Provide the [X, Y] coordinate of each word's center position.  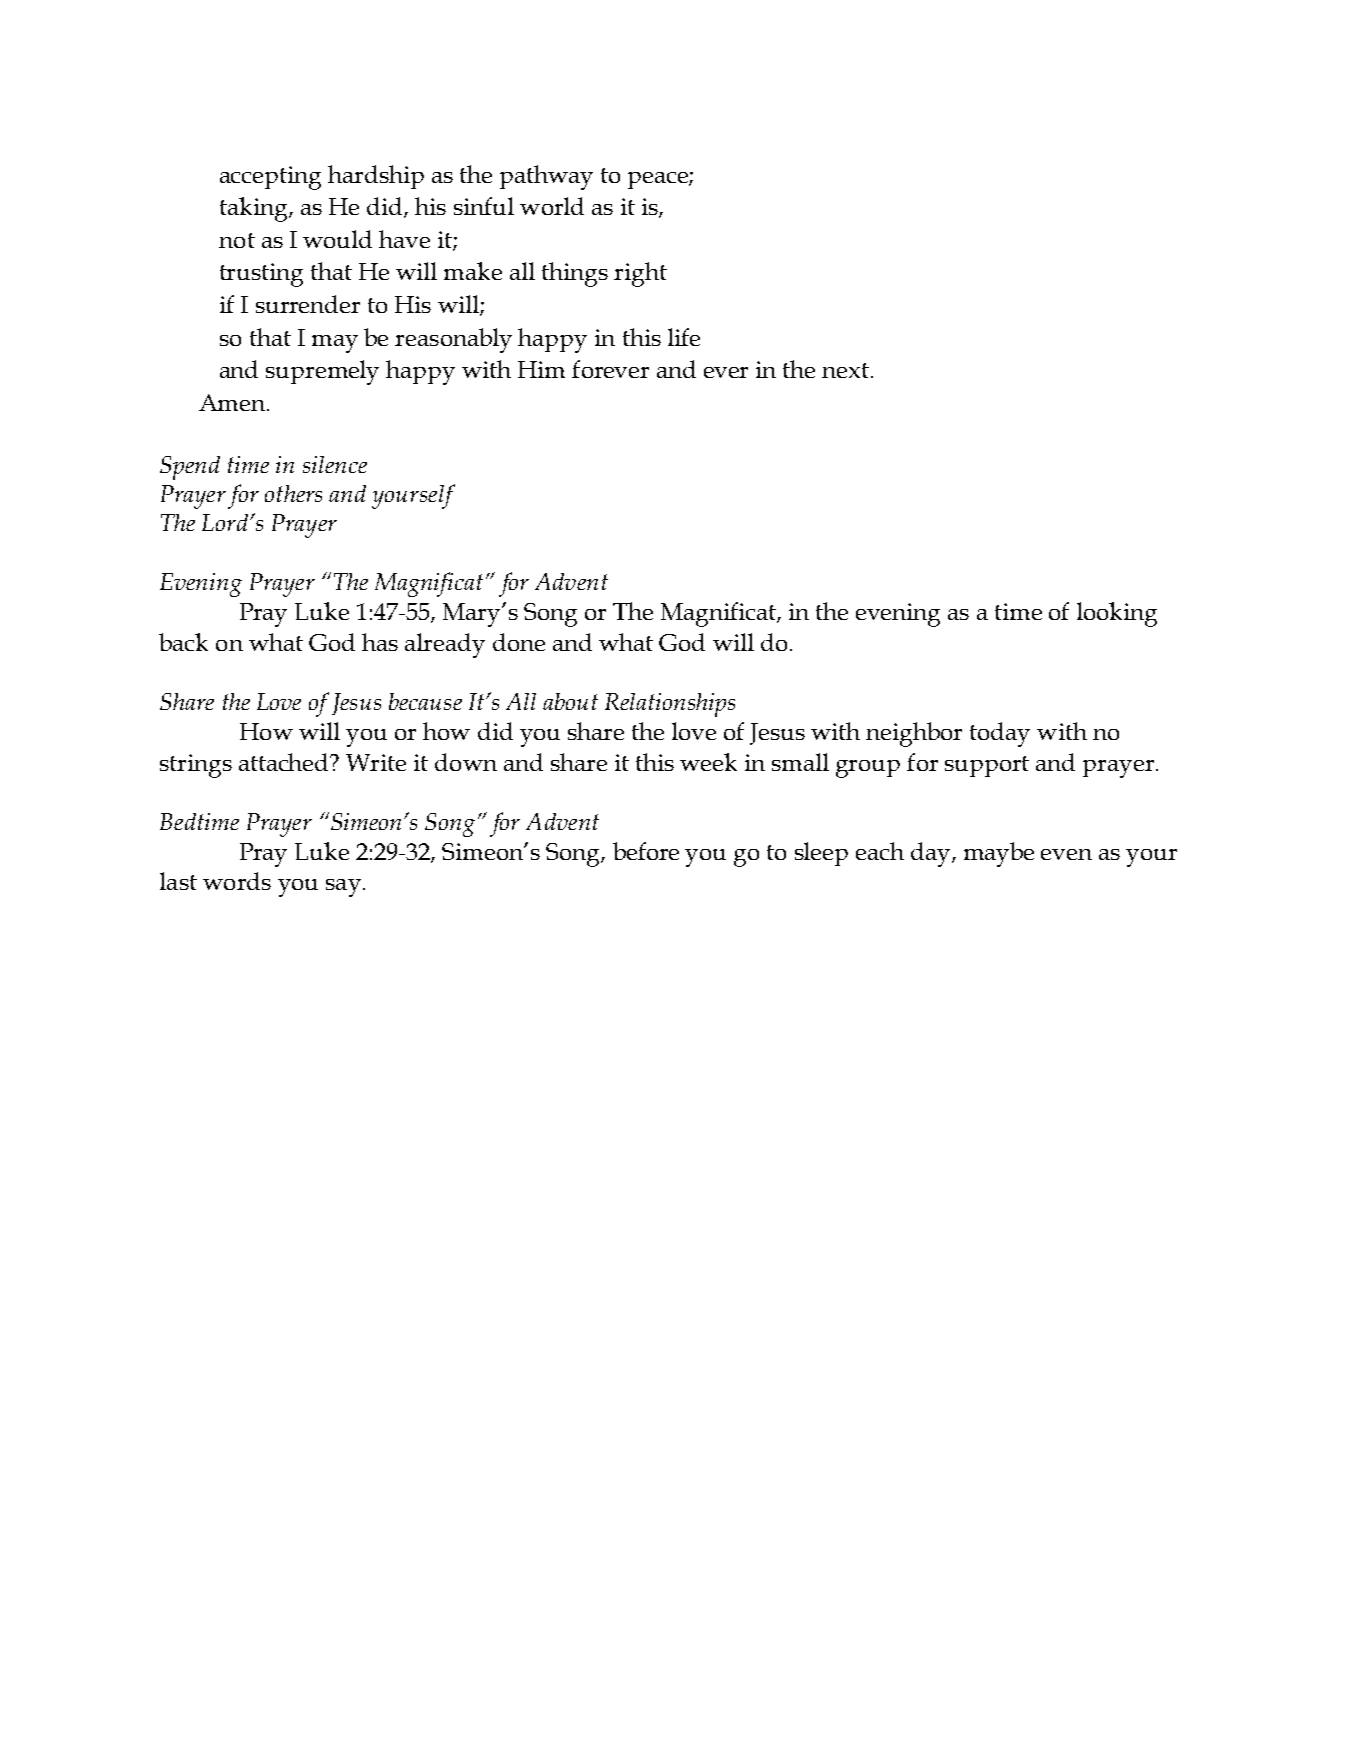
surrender [308, 304]
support [987, 766]
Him [541, 369]
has [380, 642]
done [519, 642]
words [237, 881]
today [1000, 734]
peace [659, 180]
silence [335, 464]
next [847, 370]
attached [285, 762]
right [640, 274]
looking [1117, 614]
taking [255, 209]
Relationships [670, 705]
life [684, 337]
